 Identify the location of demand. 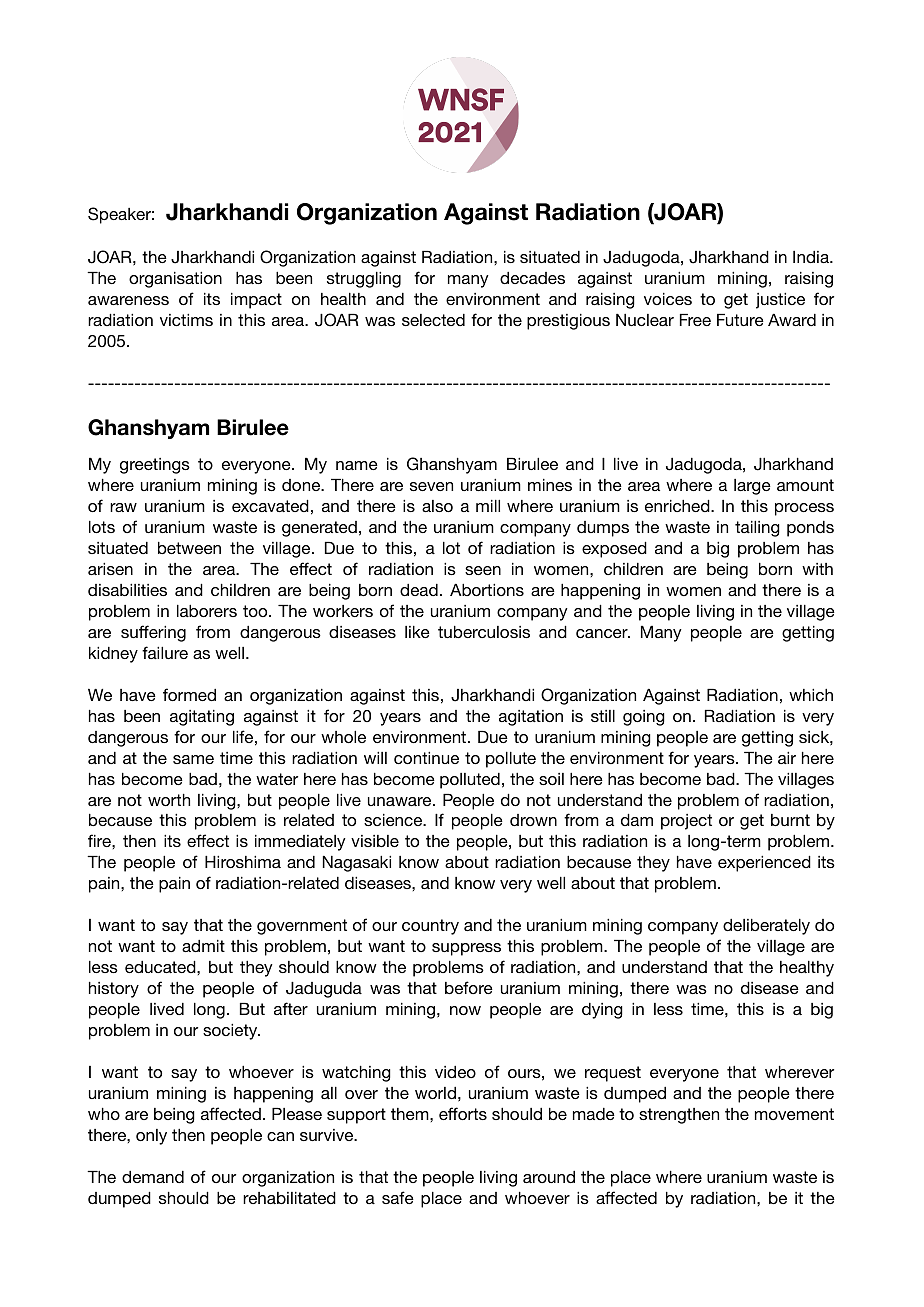
(153, 1177).
